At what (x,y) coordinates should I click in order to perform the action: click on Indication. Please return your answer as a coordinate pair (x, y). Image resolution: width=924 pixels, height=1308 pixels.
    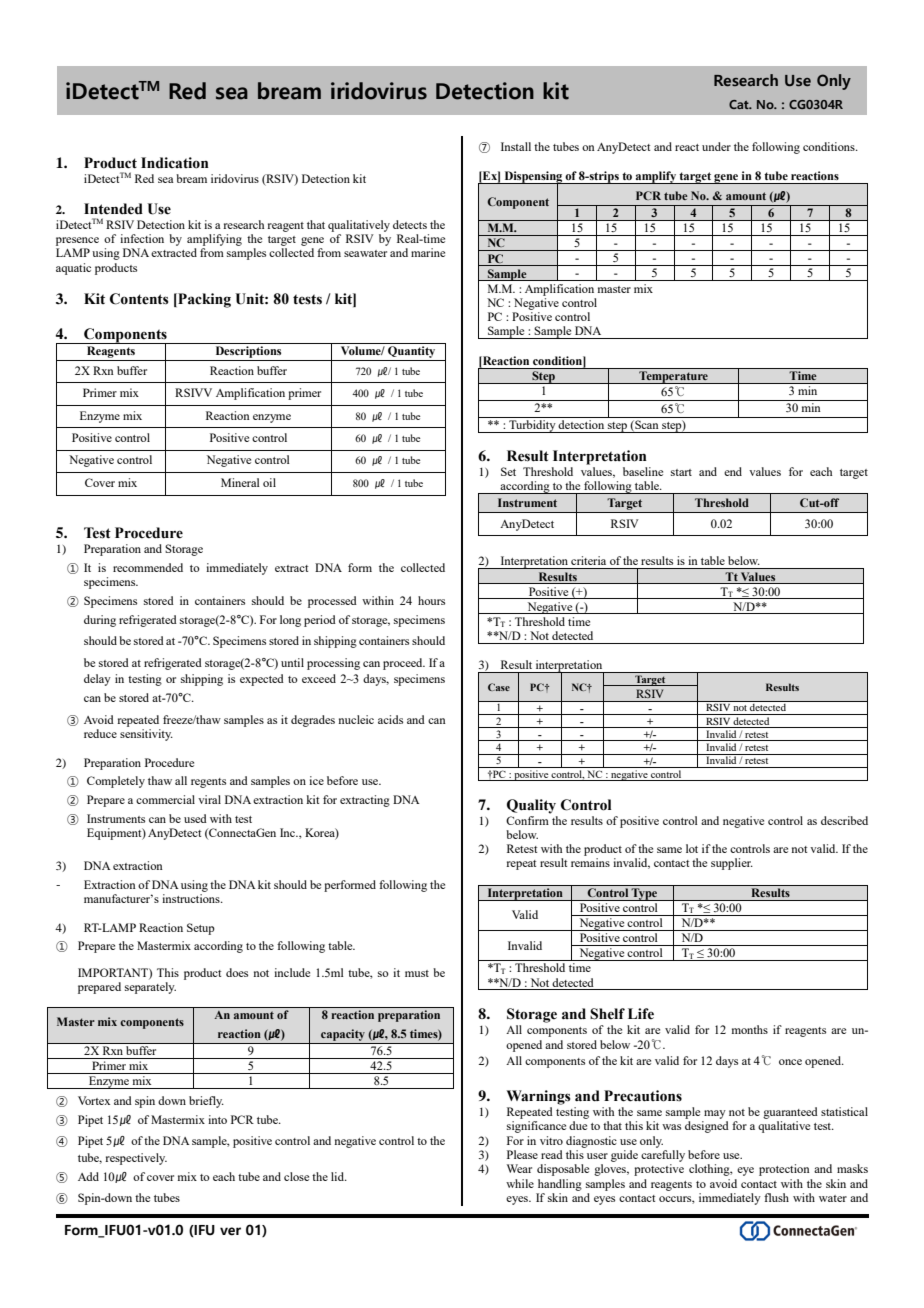
    Looking at the image, I should click on (175, 163).
